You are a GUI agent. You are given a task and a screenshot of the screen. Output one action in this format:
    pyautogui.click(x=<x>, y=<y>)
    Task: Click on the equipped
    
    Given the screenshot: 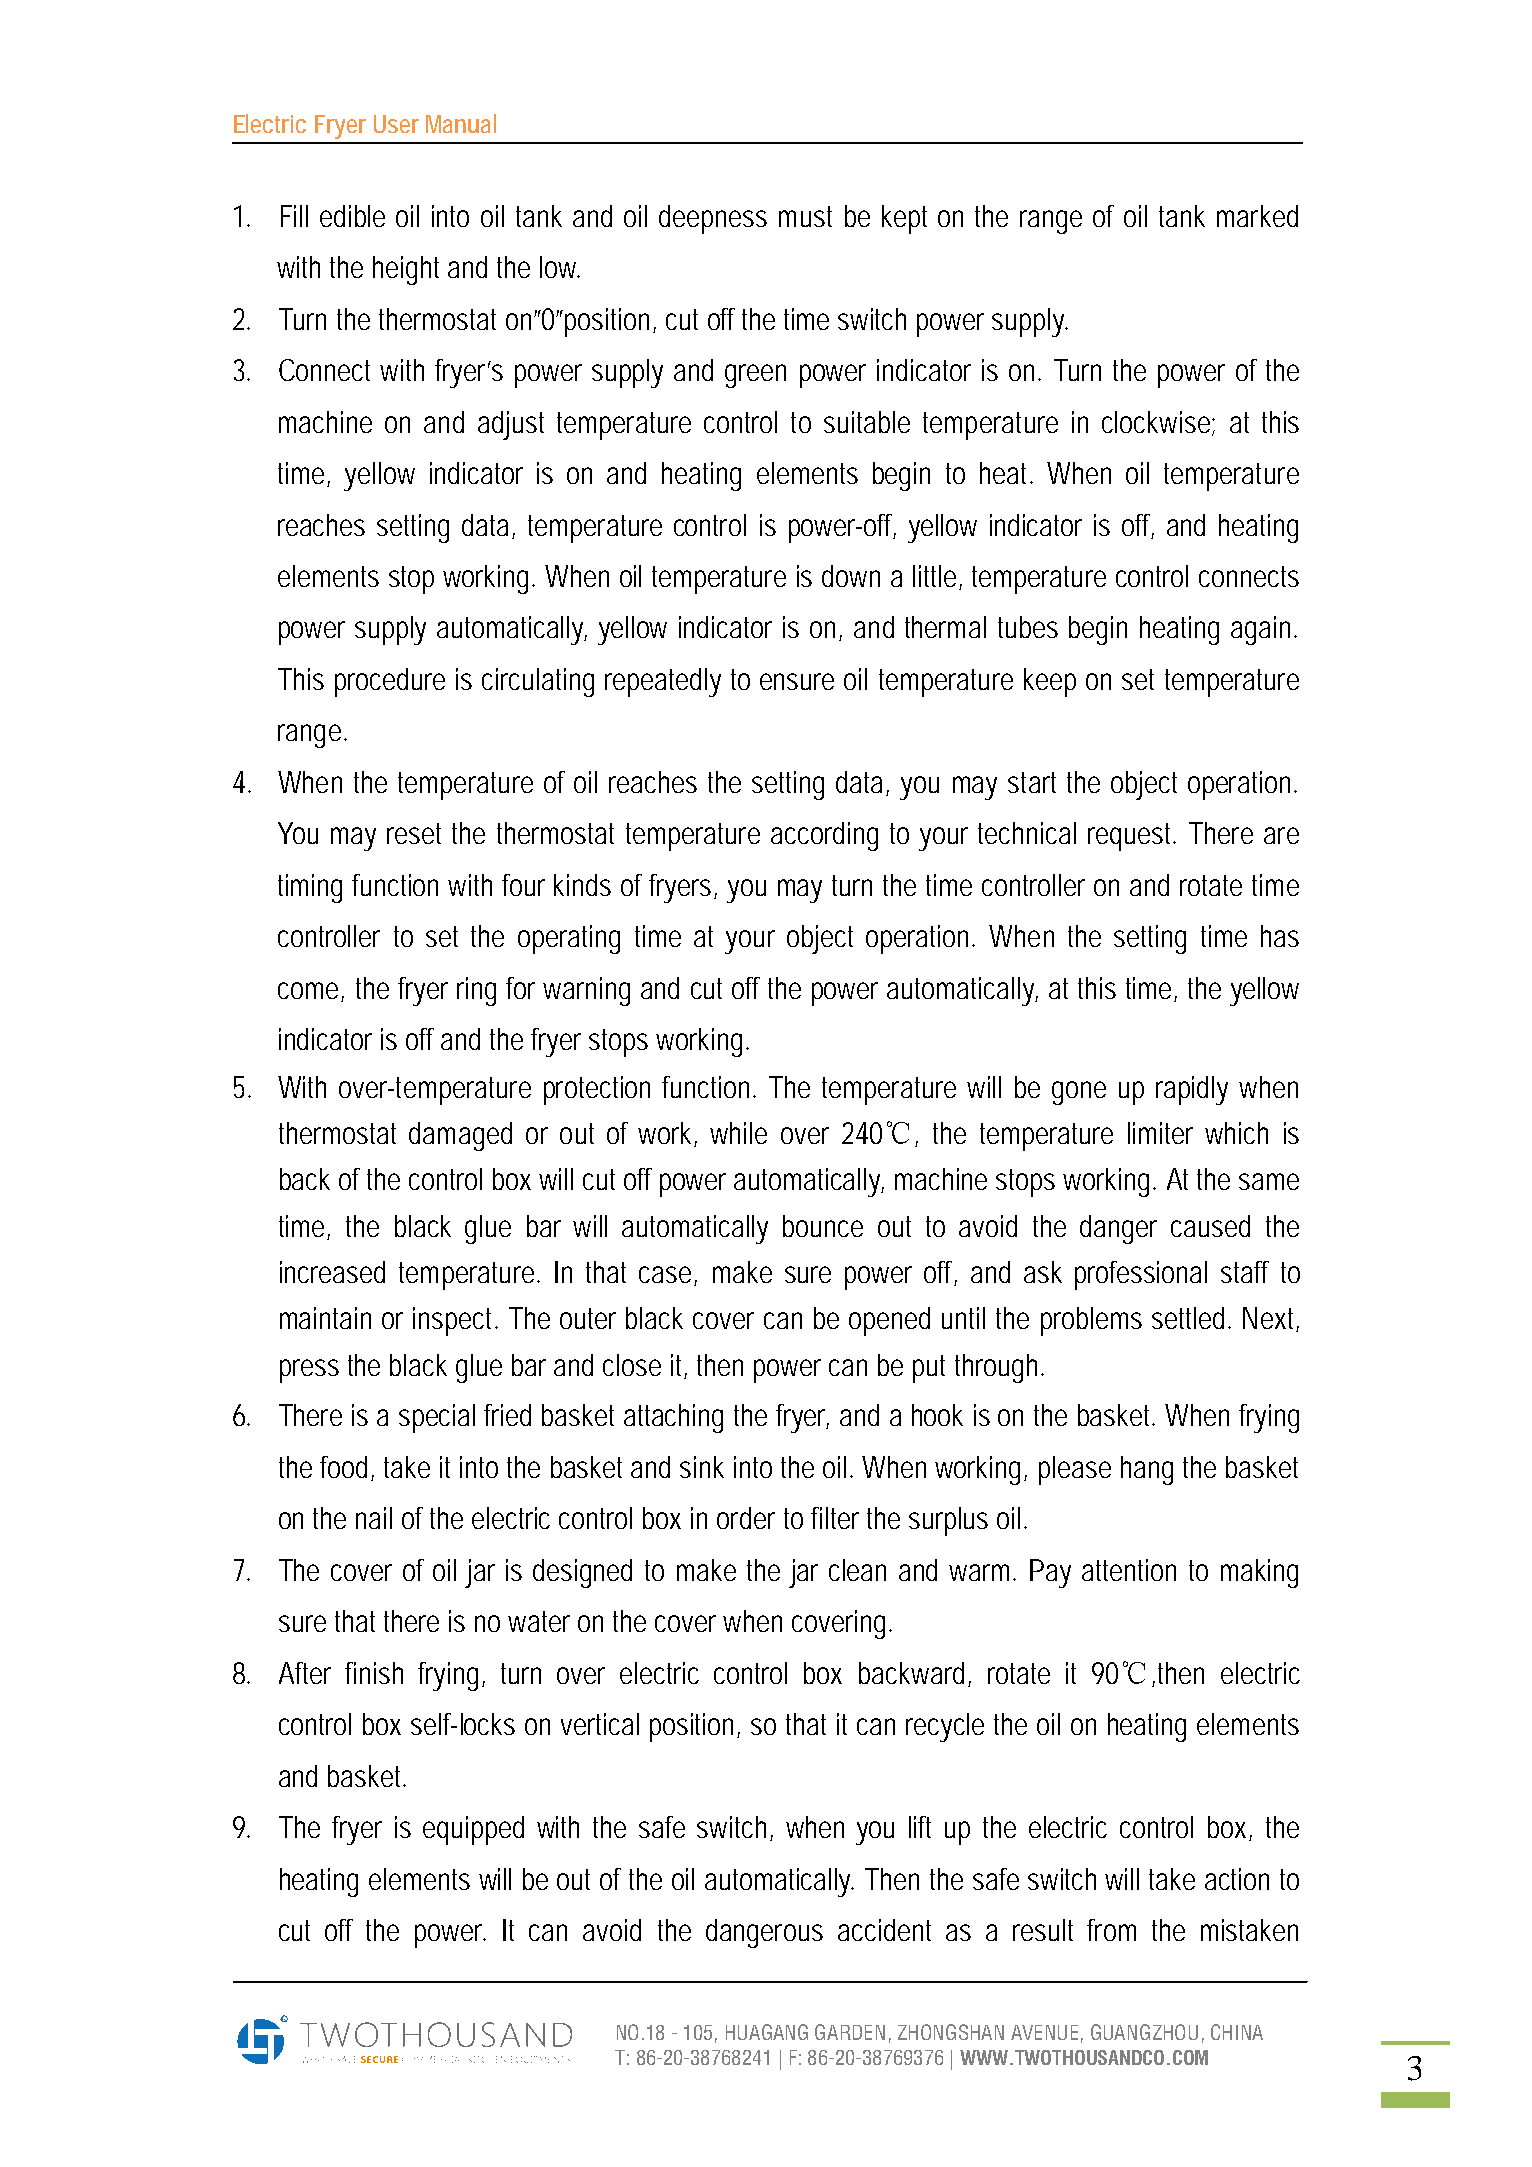 What is the action you would take?
    pyautogui.click(x=473, y=1830)
